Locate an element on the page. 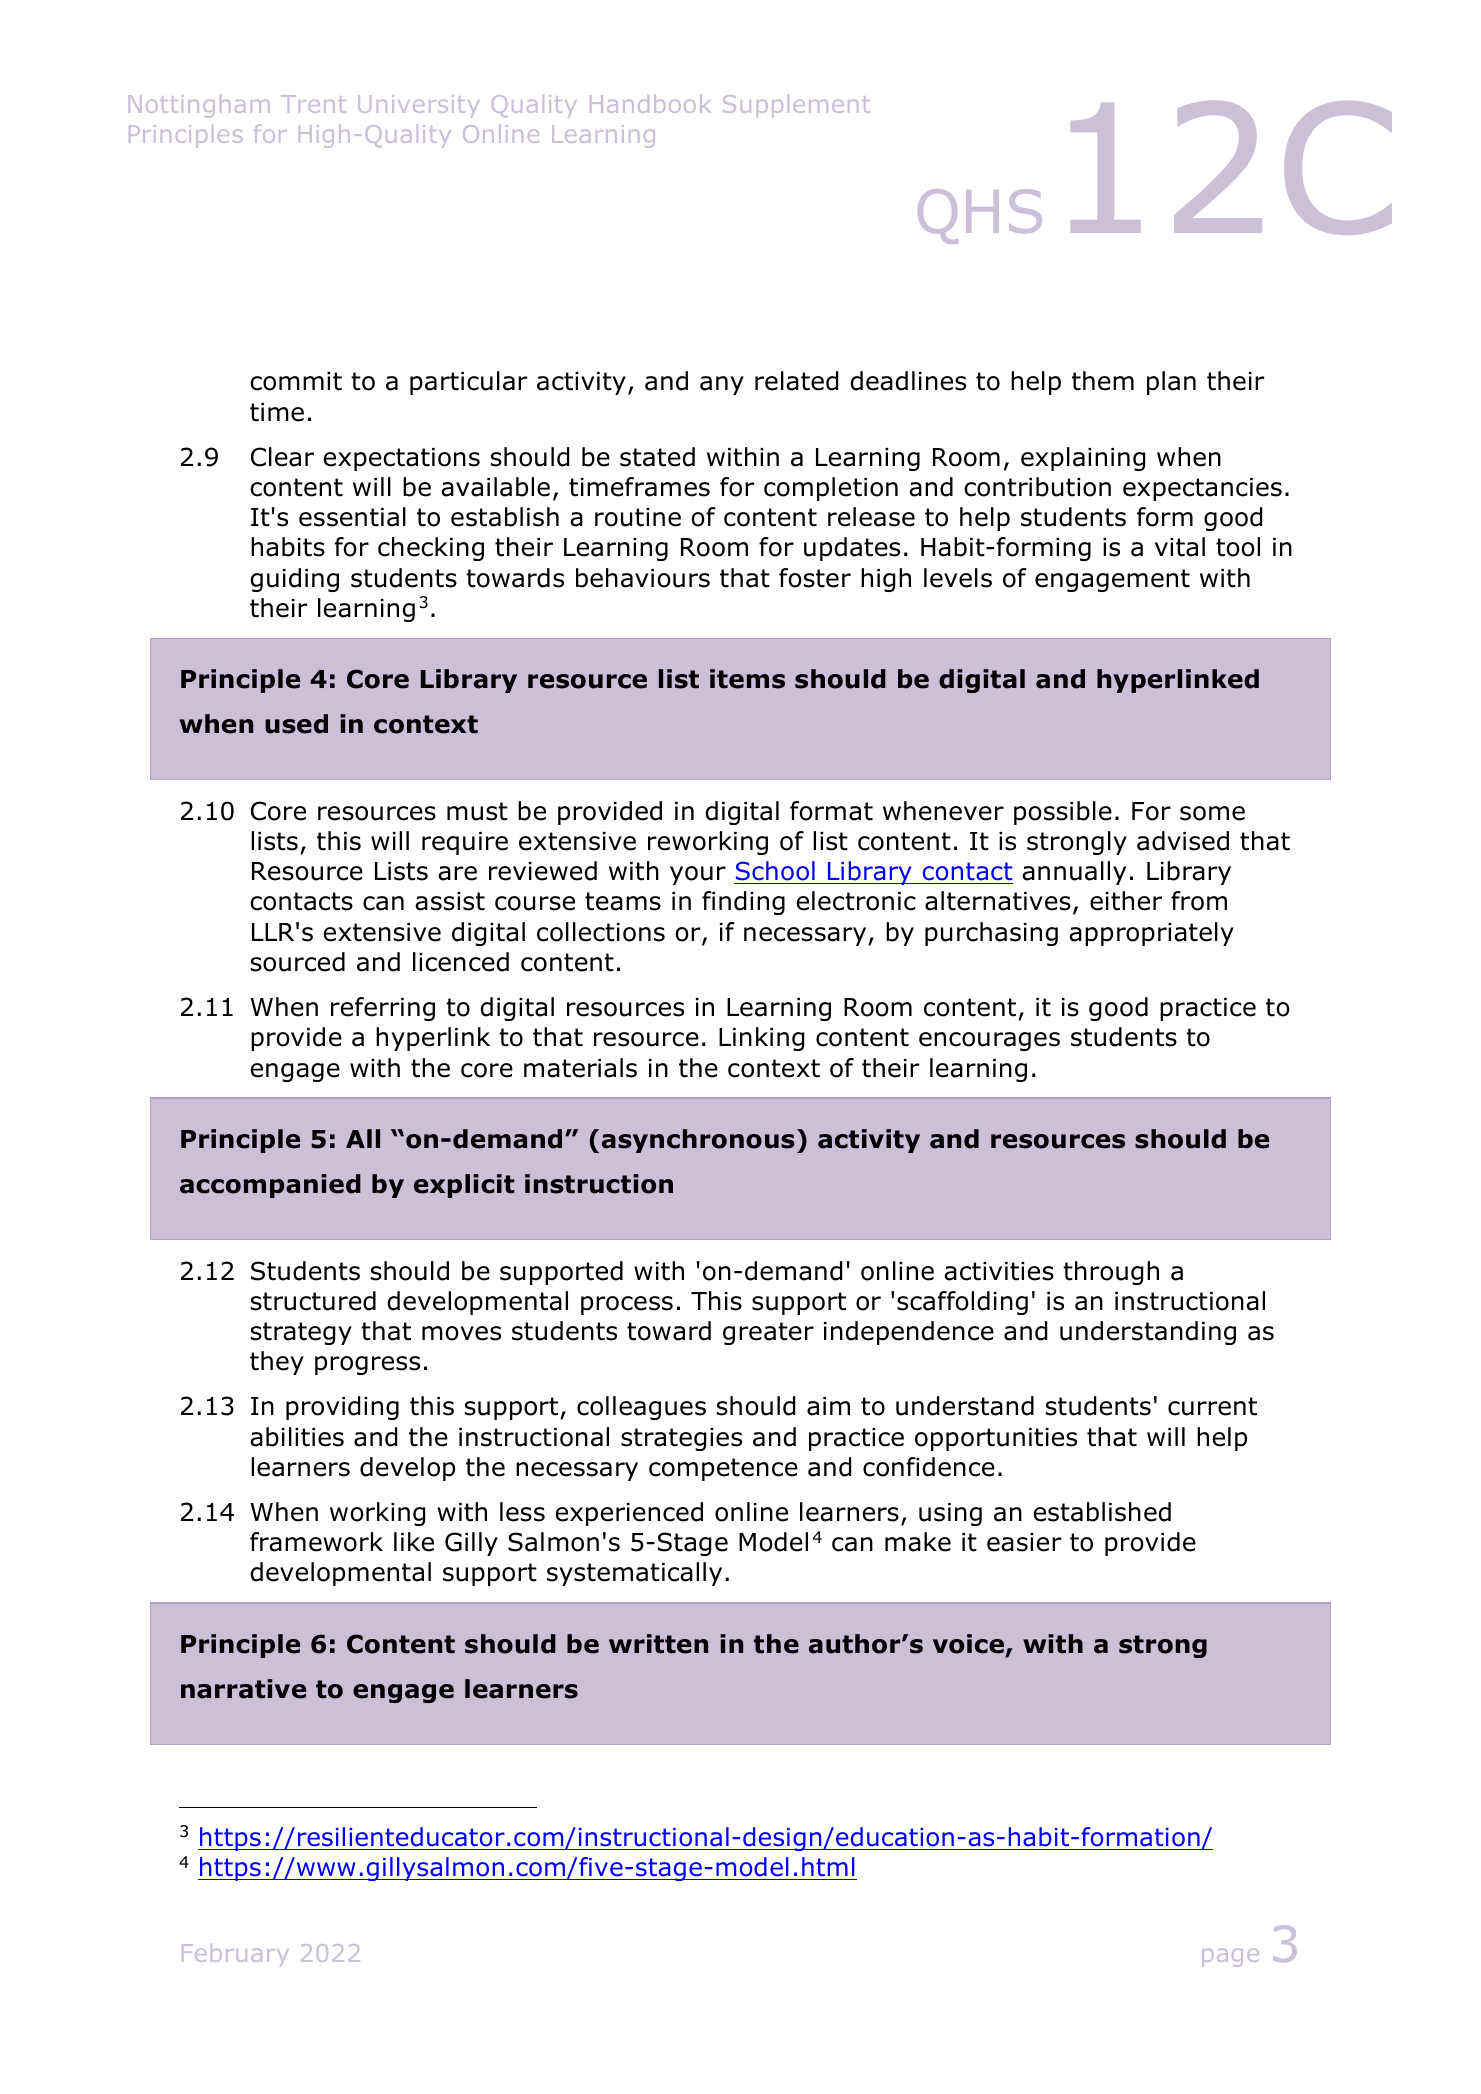 The image size is (1481, 2094). written is located at coordinates (658, 1644).
